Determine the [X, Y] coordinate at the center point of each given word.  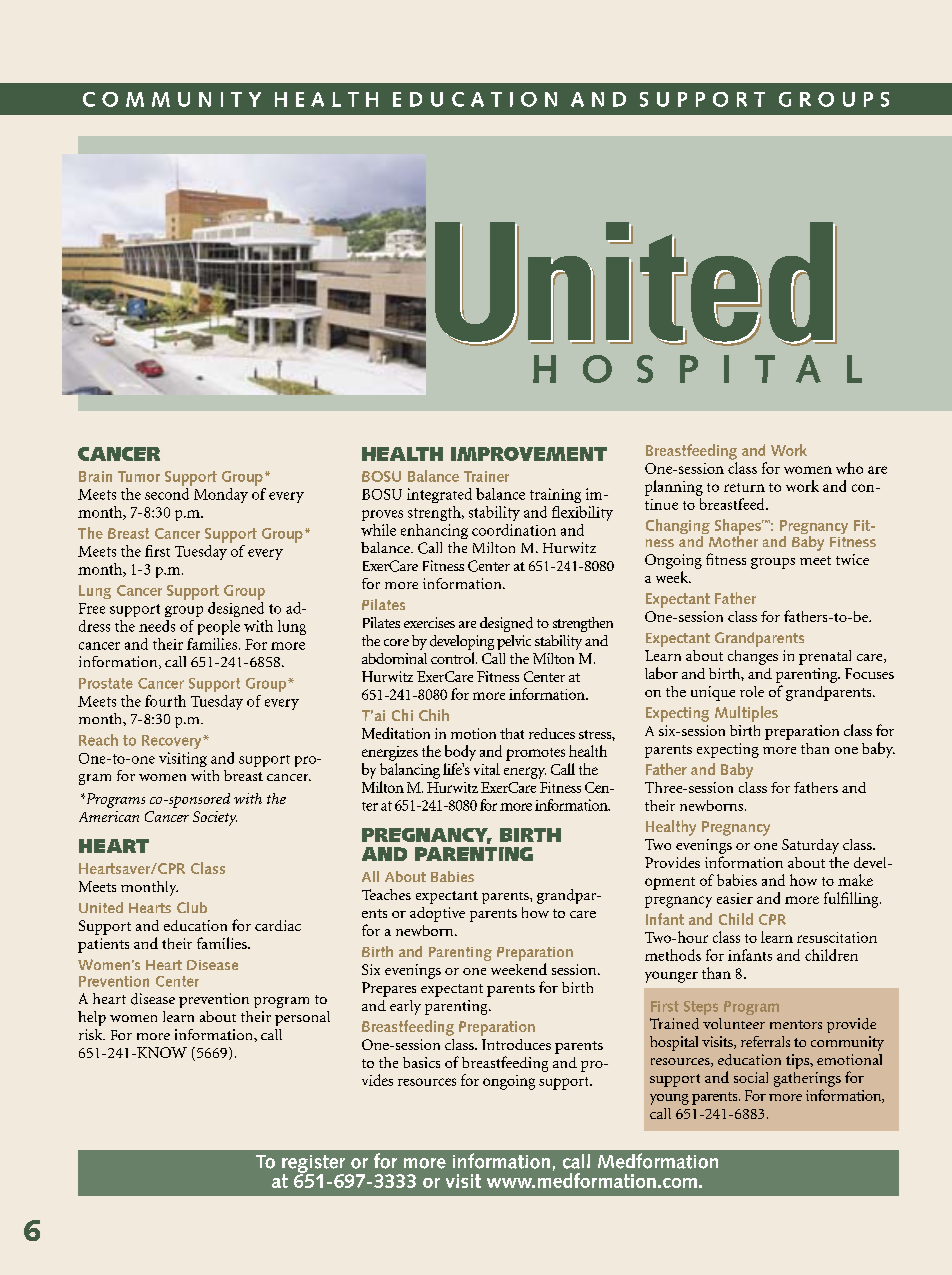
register [313, 1165]
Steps [701, 1008]
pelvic [514, 642]
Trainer [486, 476]
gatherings [807, 1079]
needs [157, 626]
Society [215, 818]
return [744, 487]
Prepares [389, 989]
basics [421, 1062]
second [168, 492]
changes [753, 657]
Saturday [810, 846]
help [92, 1018]
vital [487, 769]
